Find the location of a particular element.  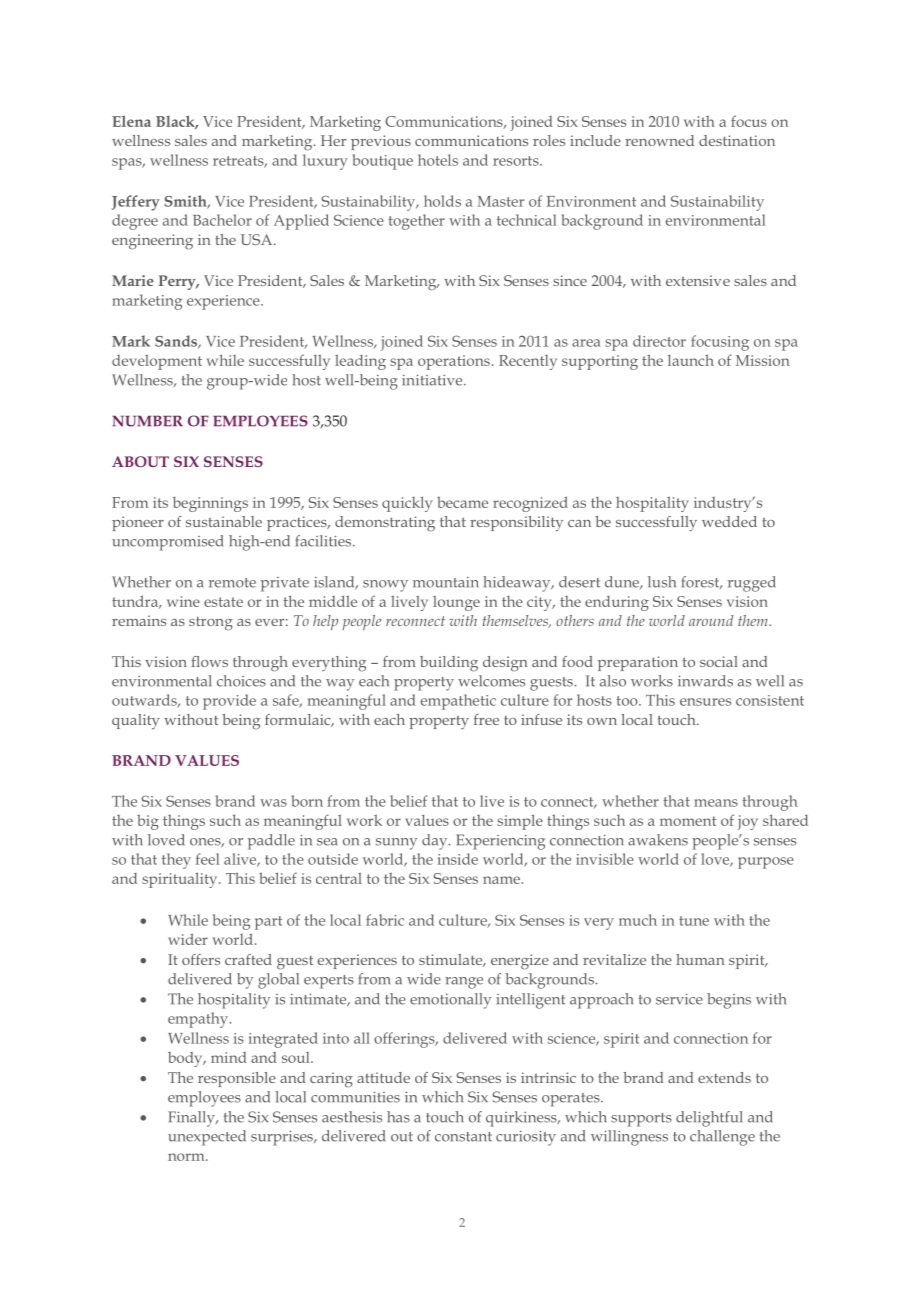

Elena is located at coordinates (131, 121).
